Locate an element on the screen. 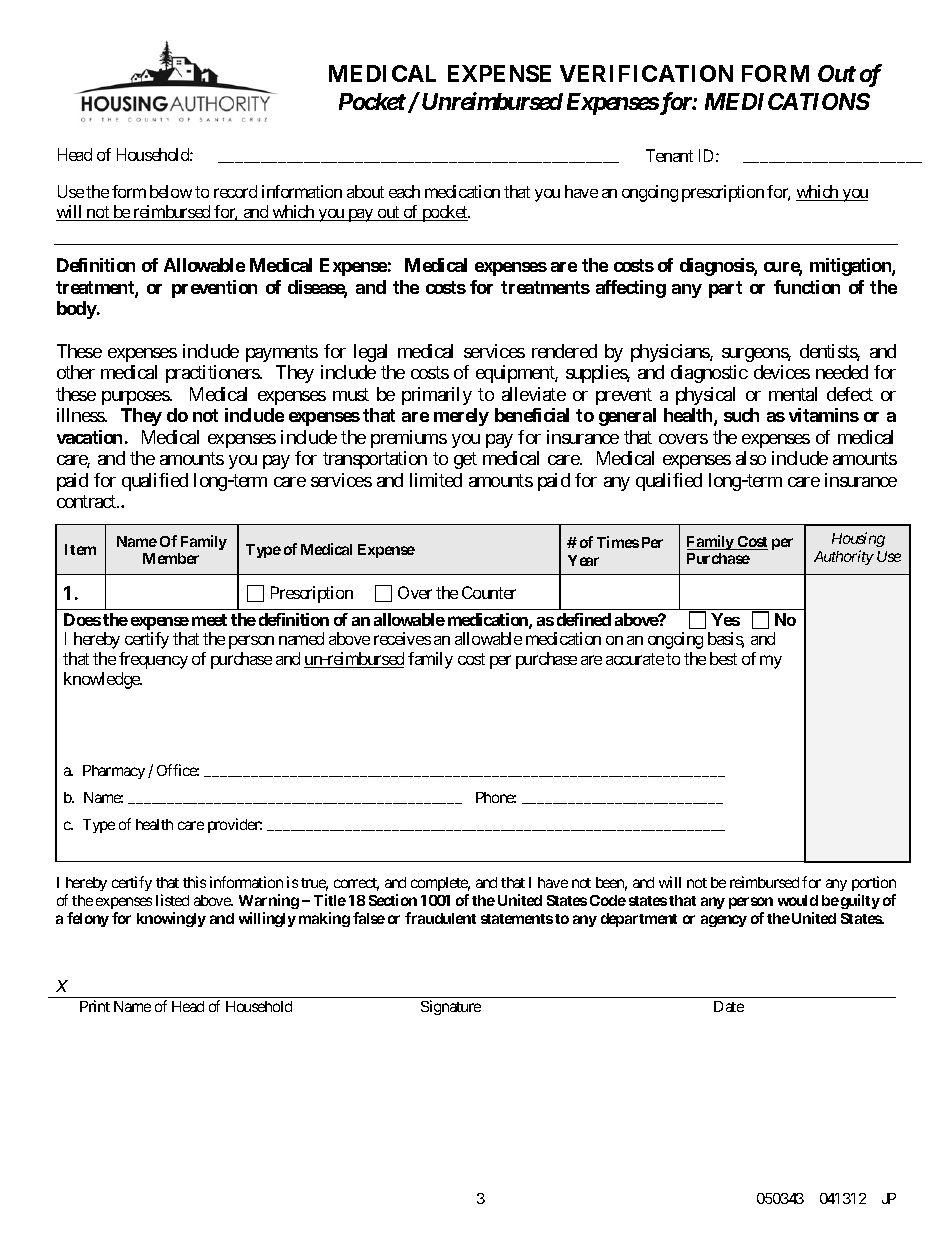  Authority is located at coordinates (844, 557).
